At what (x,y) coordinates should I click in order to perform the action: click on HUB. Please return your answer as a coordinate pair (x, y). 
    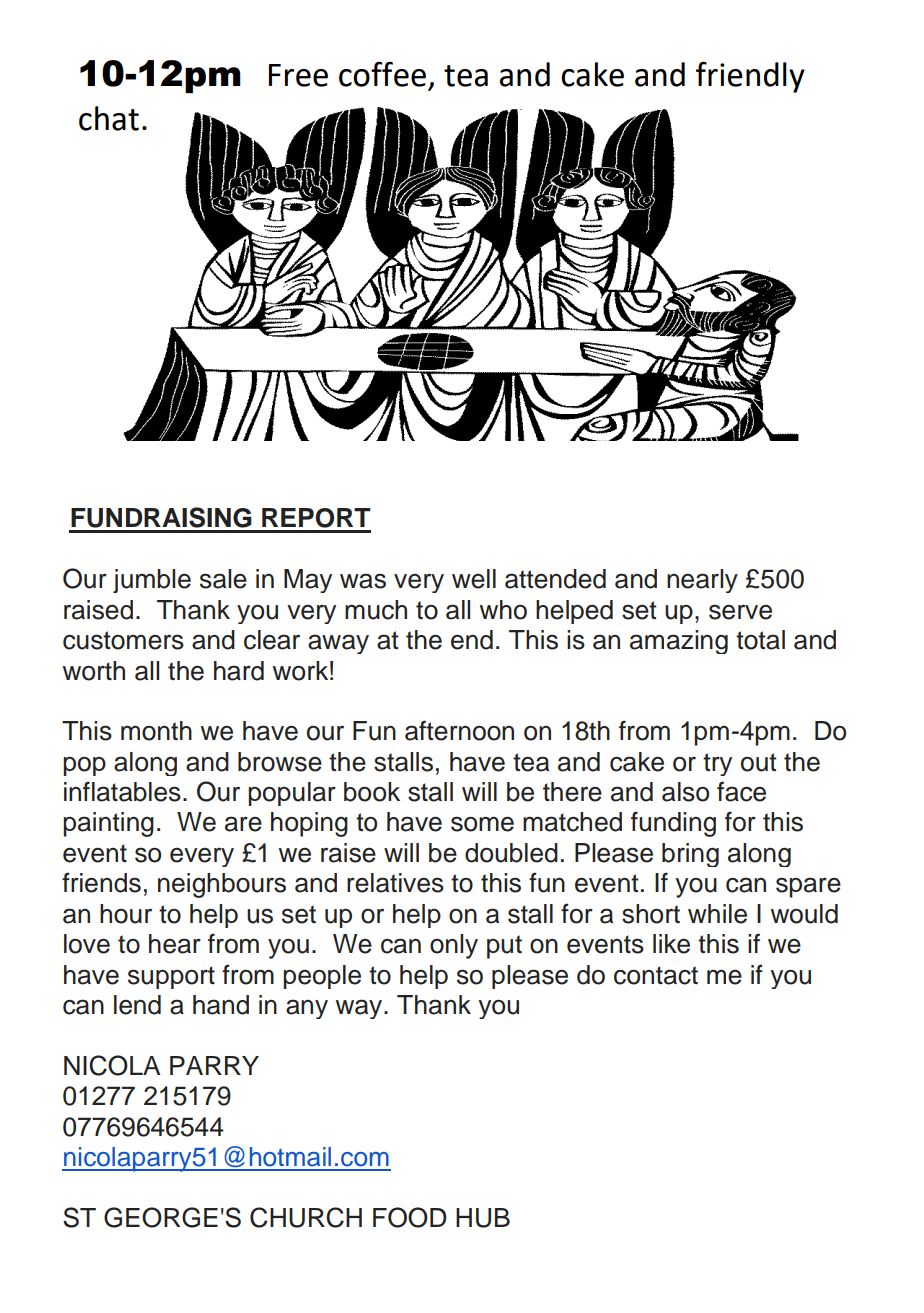
    Looking at the image, I should click on (483, 1218).
